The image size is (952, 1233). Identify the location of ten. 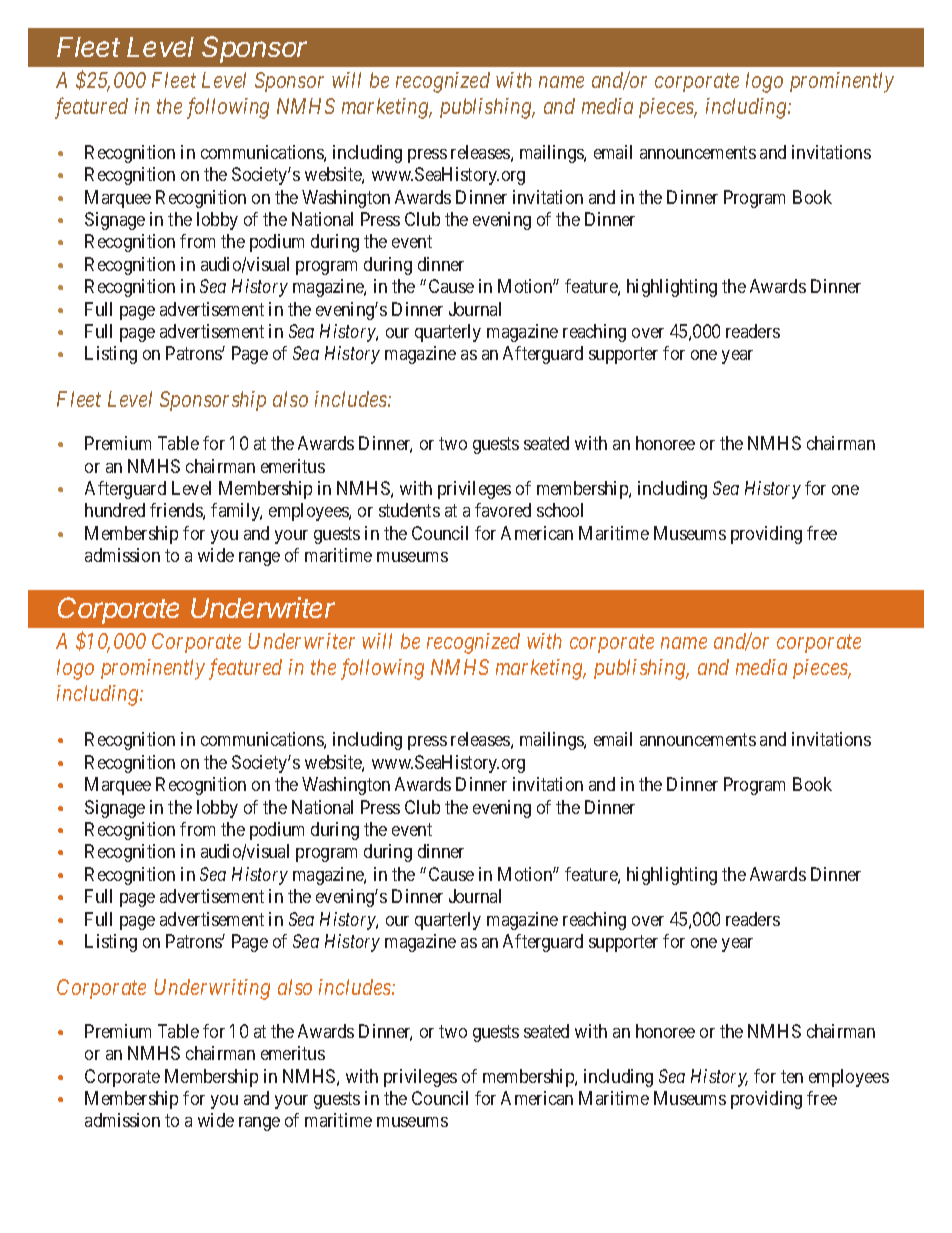
(792, 1076).
